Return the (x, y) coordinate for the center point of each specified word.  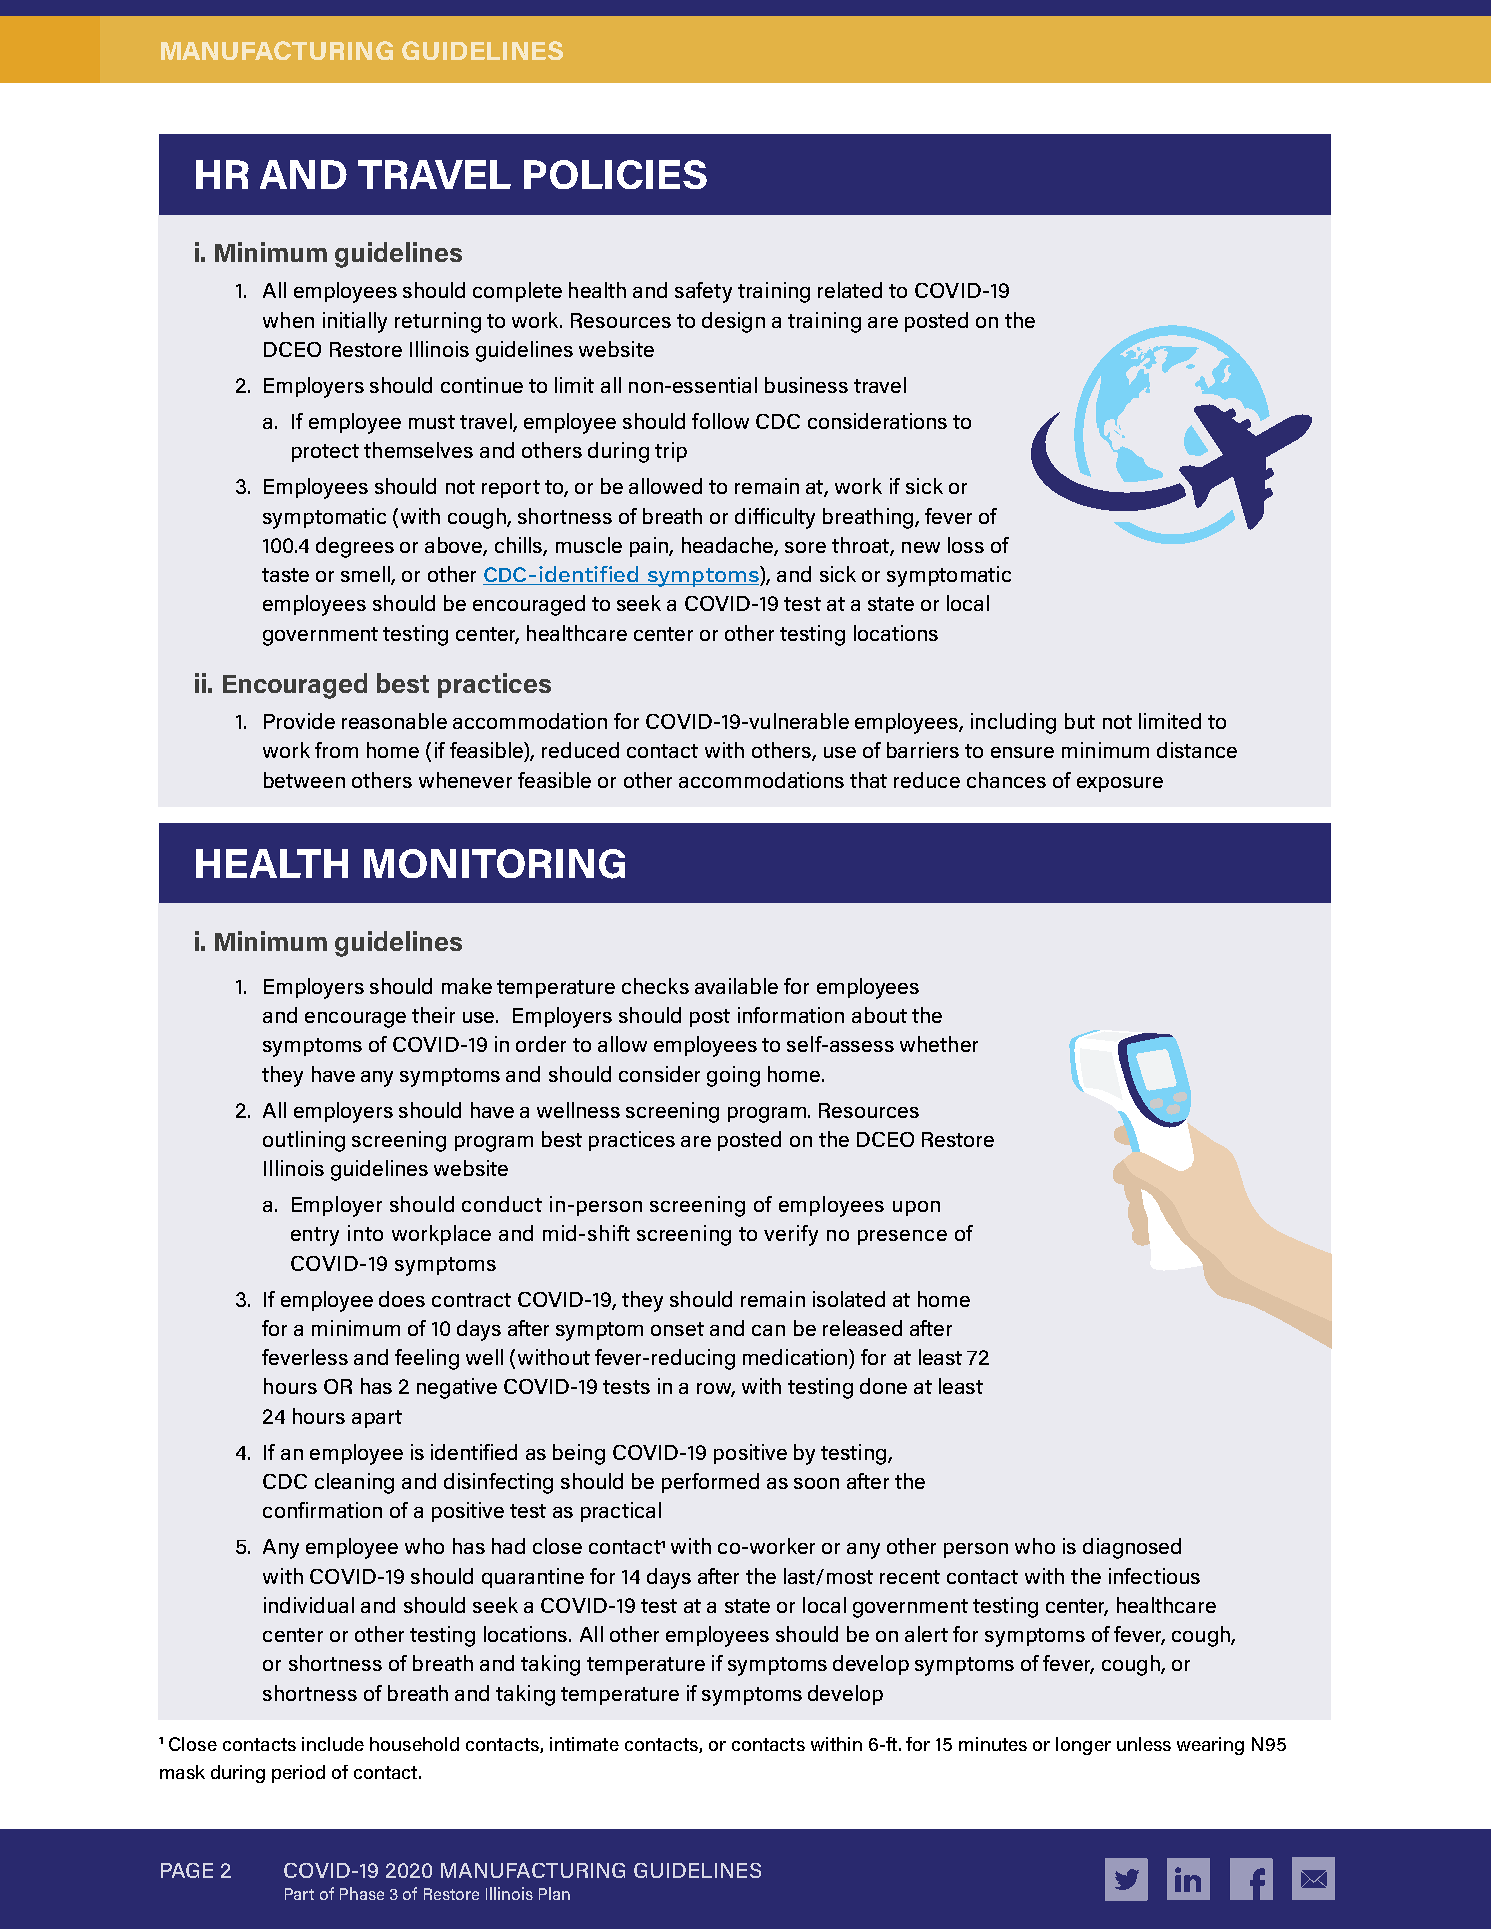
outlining (304, 1141)
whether (939, 1044)
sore (805, 547)
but (1080, 721)
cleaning (354, 1483)
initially (355, 322)
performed (710, 1483)
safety (703, 292)
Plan (554, 1893)
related (850, 290)
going (733, 1076)
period (298, 1774)
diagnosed (1132, 1548)
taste (285, 575)
